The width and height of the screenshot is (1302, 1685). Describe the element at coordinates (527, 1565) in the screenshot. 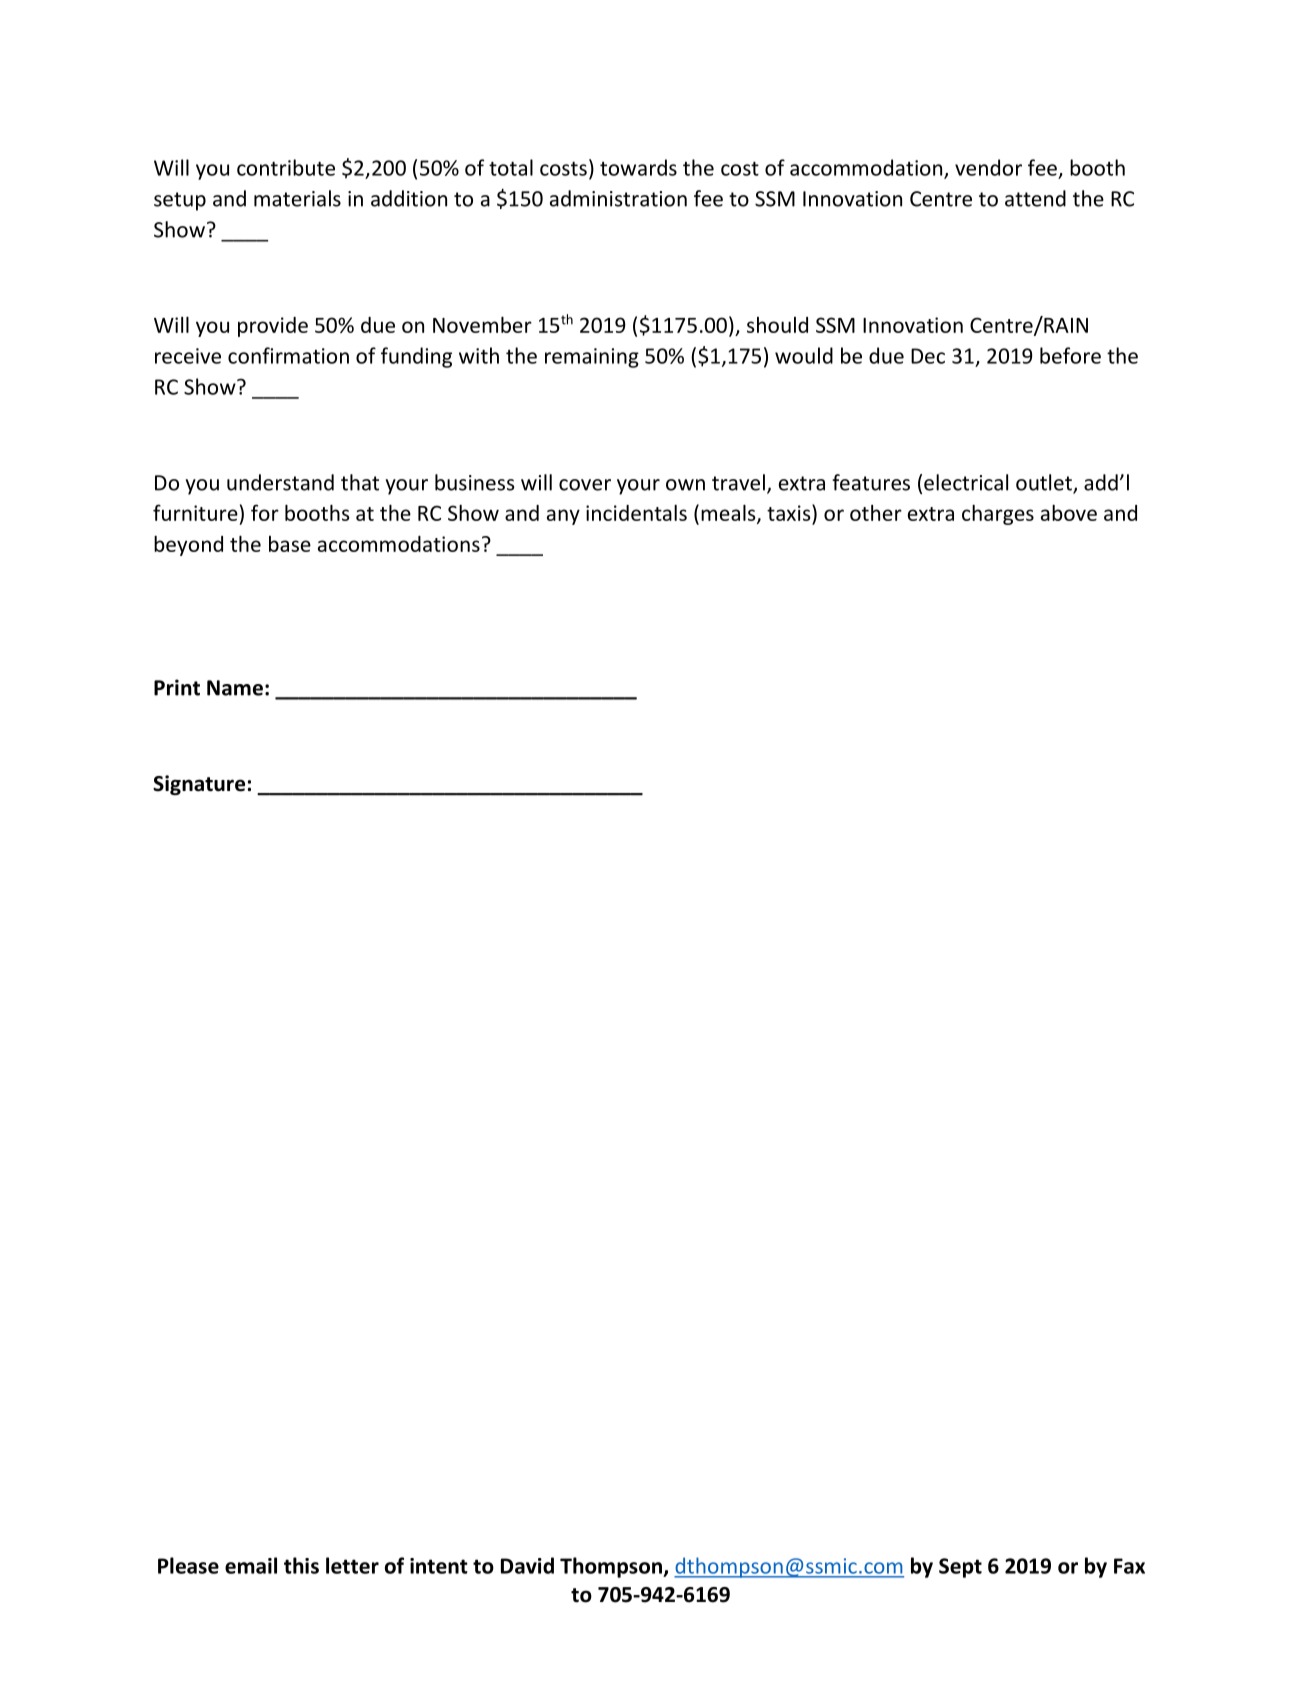

I see `David` at that location.
